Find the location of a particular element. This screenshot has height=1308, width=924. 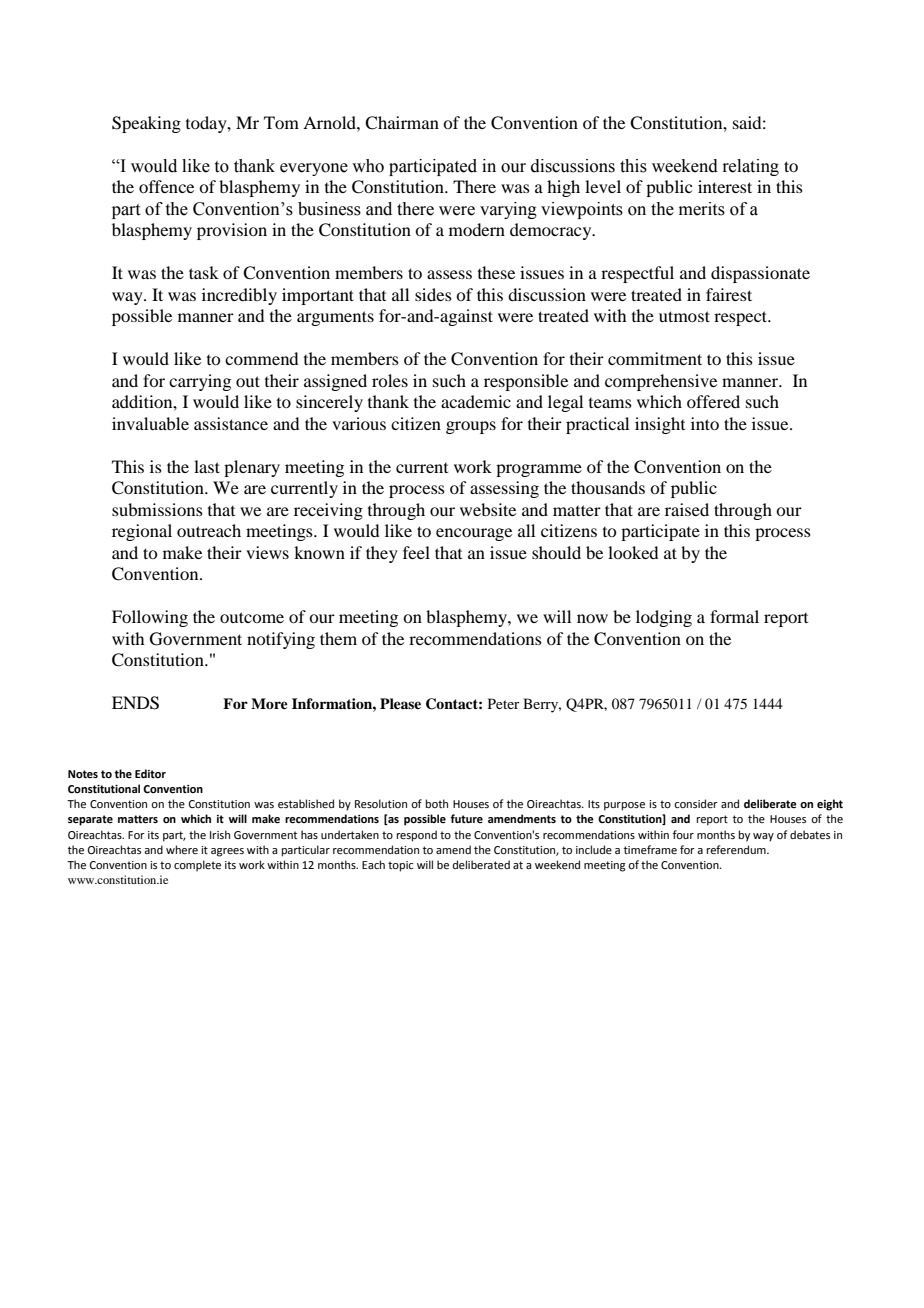

Chairman is located at coordinates (402, 123).
